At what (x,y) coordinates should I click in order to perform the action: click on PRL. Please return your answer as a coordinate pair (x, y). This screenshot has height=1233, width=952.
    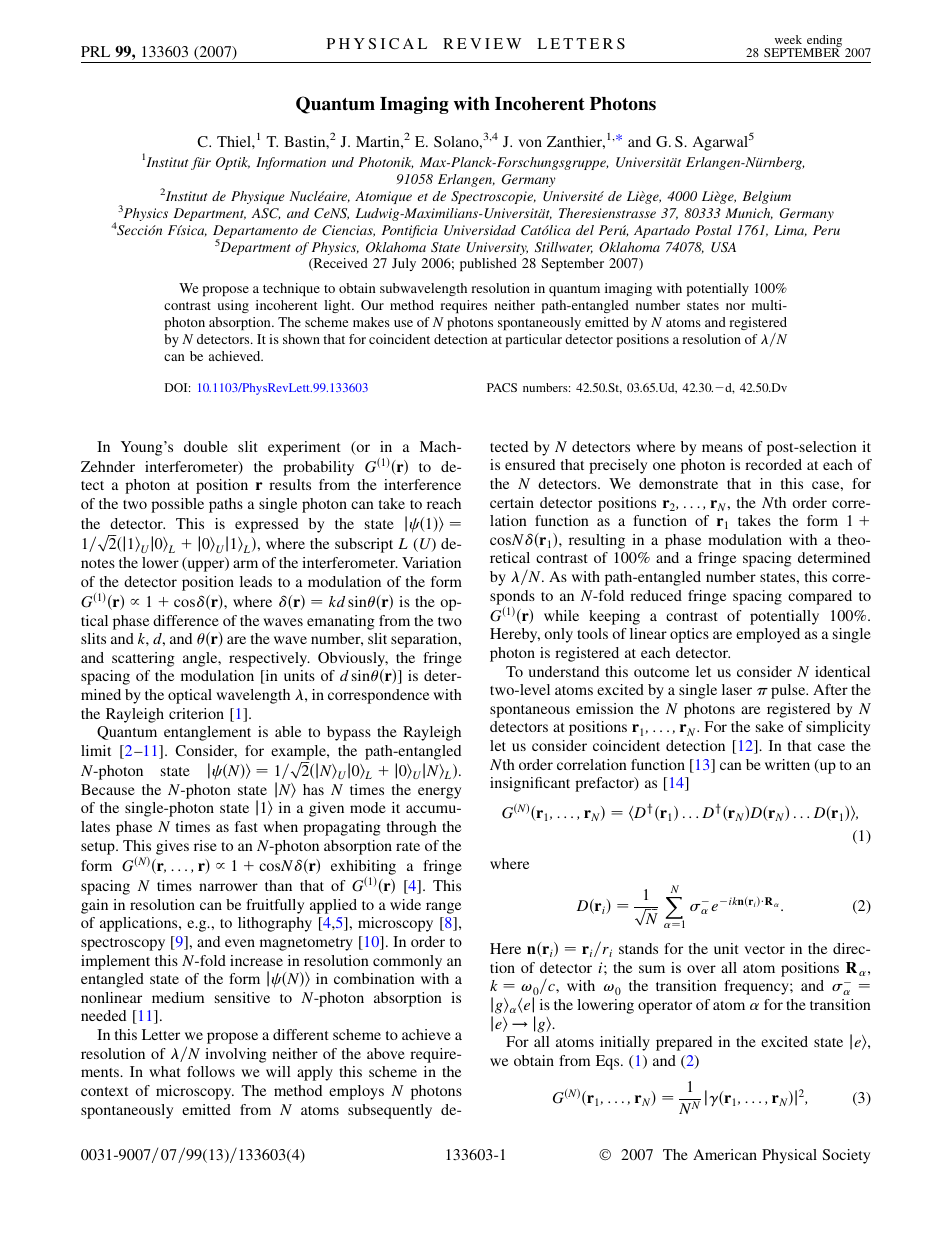
    Looking at the image, I should click on (95, 51).
